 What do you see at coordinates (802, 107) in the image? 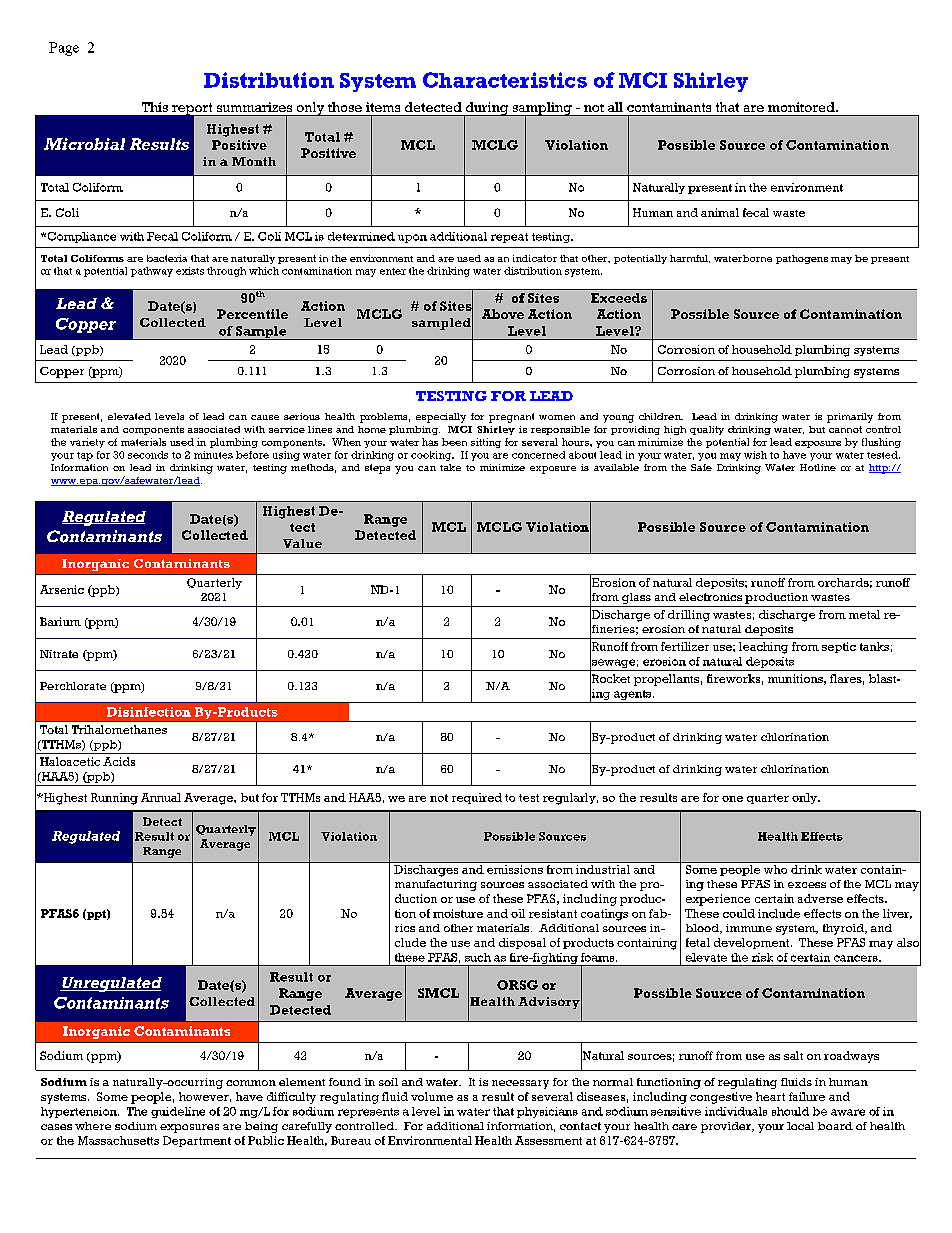
I see `monitored` at bounding box center [802, 107].
